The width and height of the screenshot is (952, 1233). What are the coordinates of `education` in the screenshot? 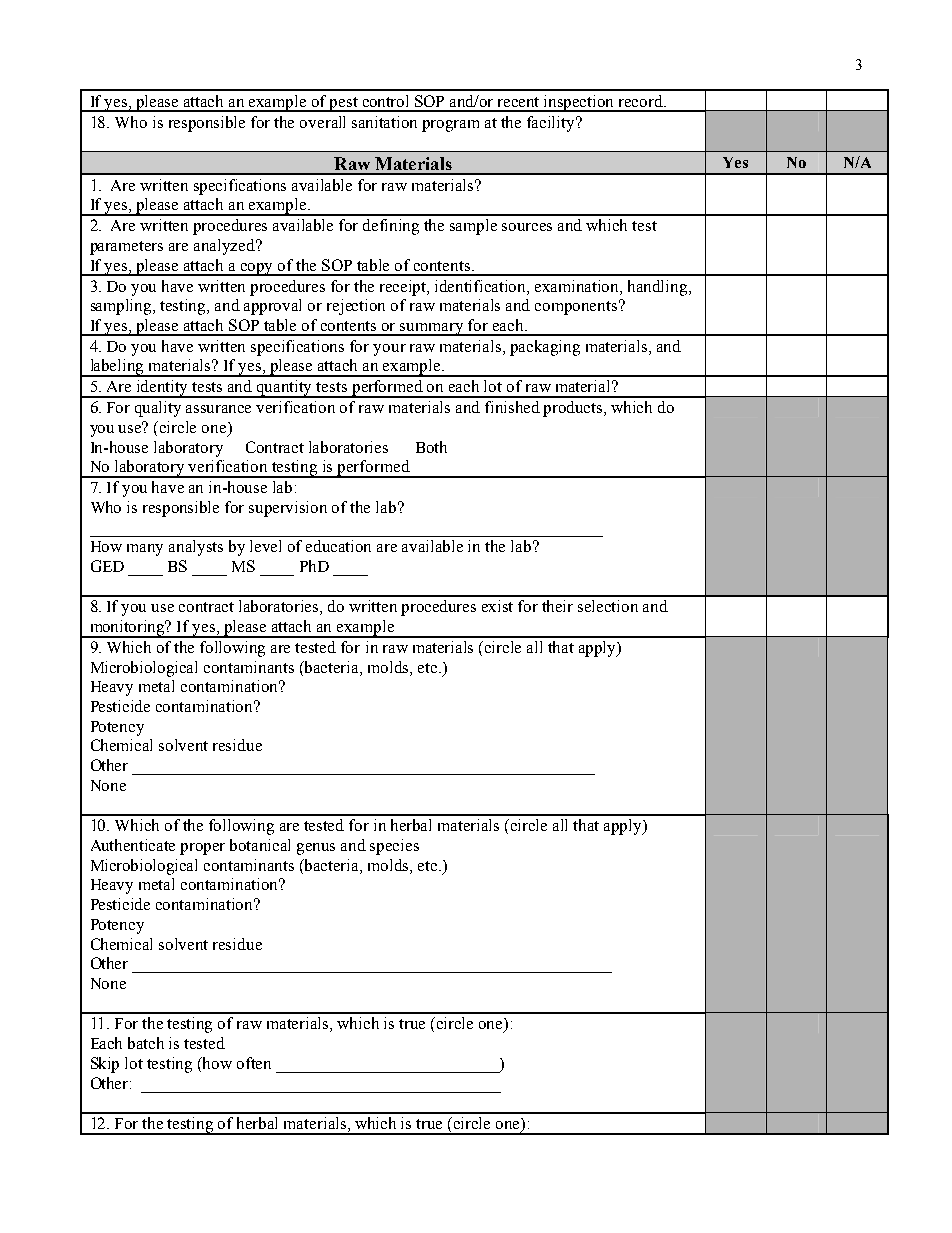 It's located at (338, 546).
